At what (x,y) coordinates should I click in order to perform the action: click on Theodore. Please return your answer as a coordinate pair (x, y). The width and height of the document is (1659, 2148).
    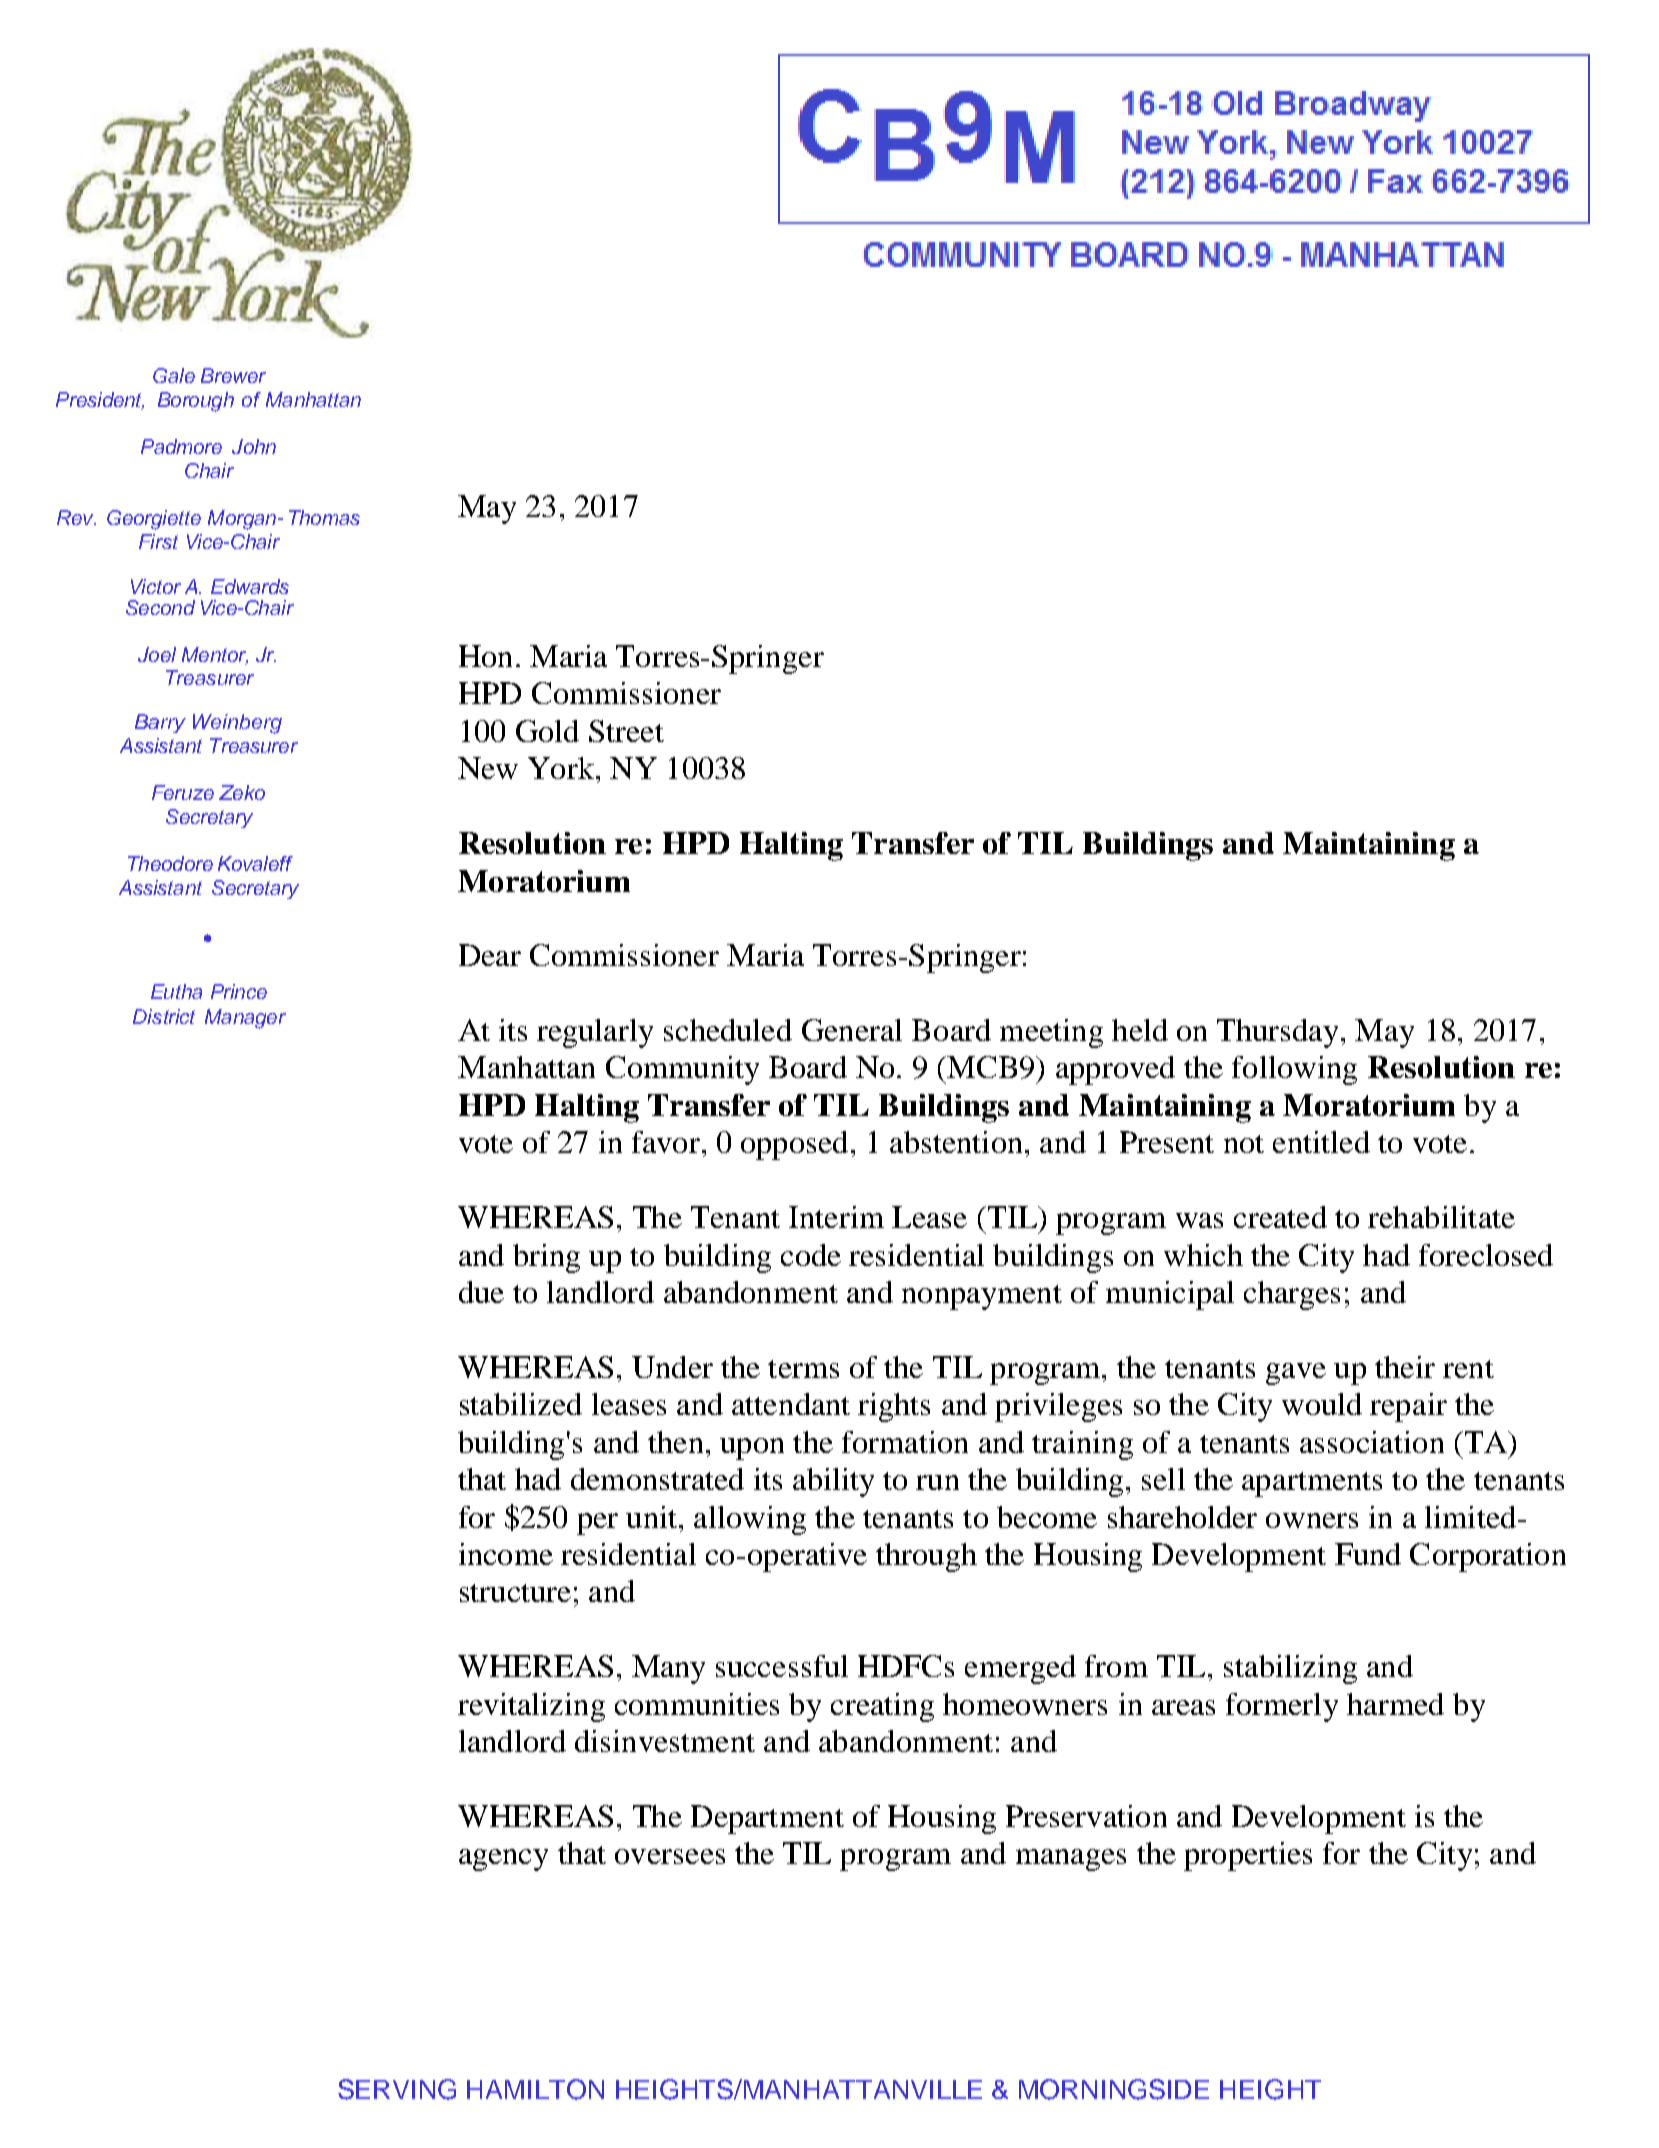
    Looking at the image, I should click on (170, 863).
